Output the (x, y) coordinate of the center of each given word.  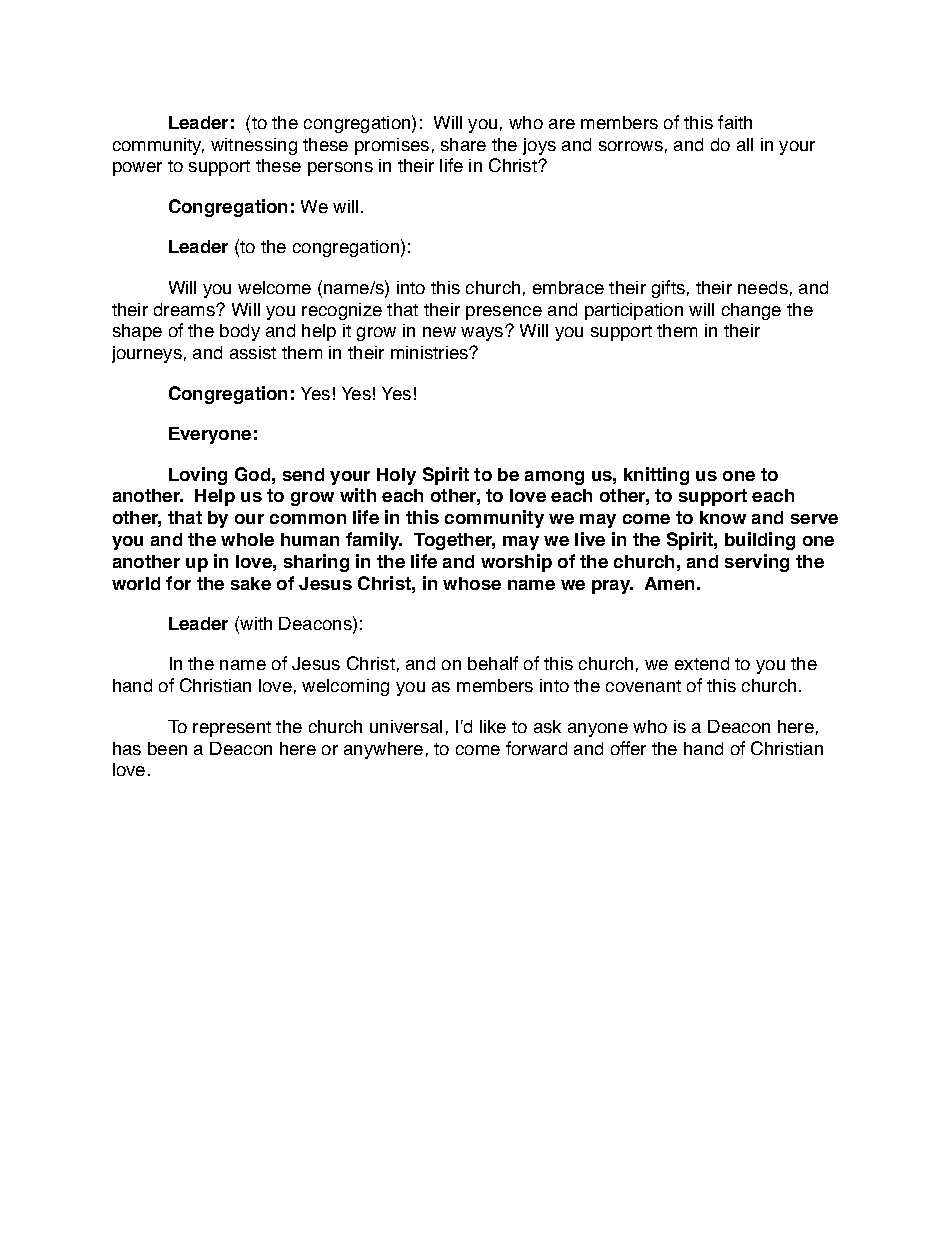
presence (504, 313)
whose (472, 583)
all (745, 144)
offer (628, 748)
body (240, 332)
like (493, 726)
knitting (656, 476)
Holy (396, 476)
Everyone (210, 435)
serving (757, 563)
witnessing (254, 146)
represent (232, 729)
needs (763, 287)
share (463, 144)
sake (251, 583)
